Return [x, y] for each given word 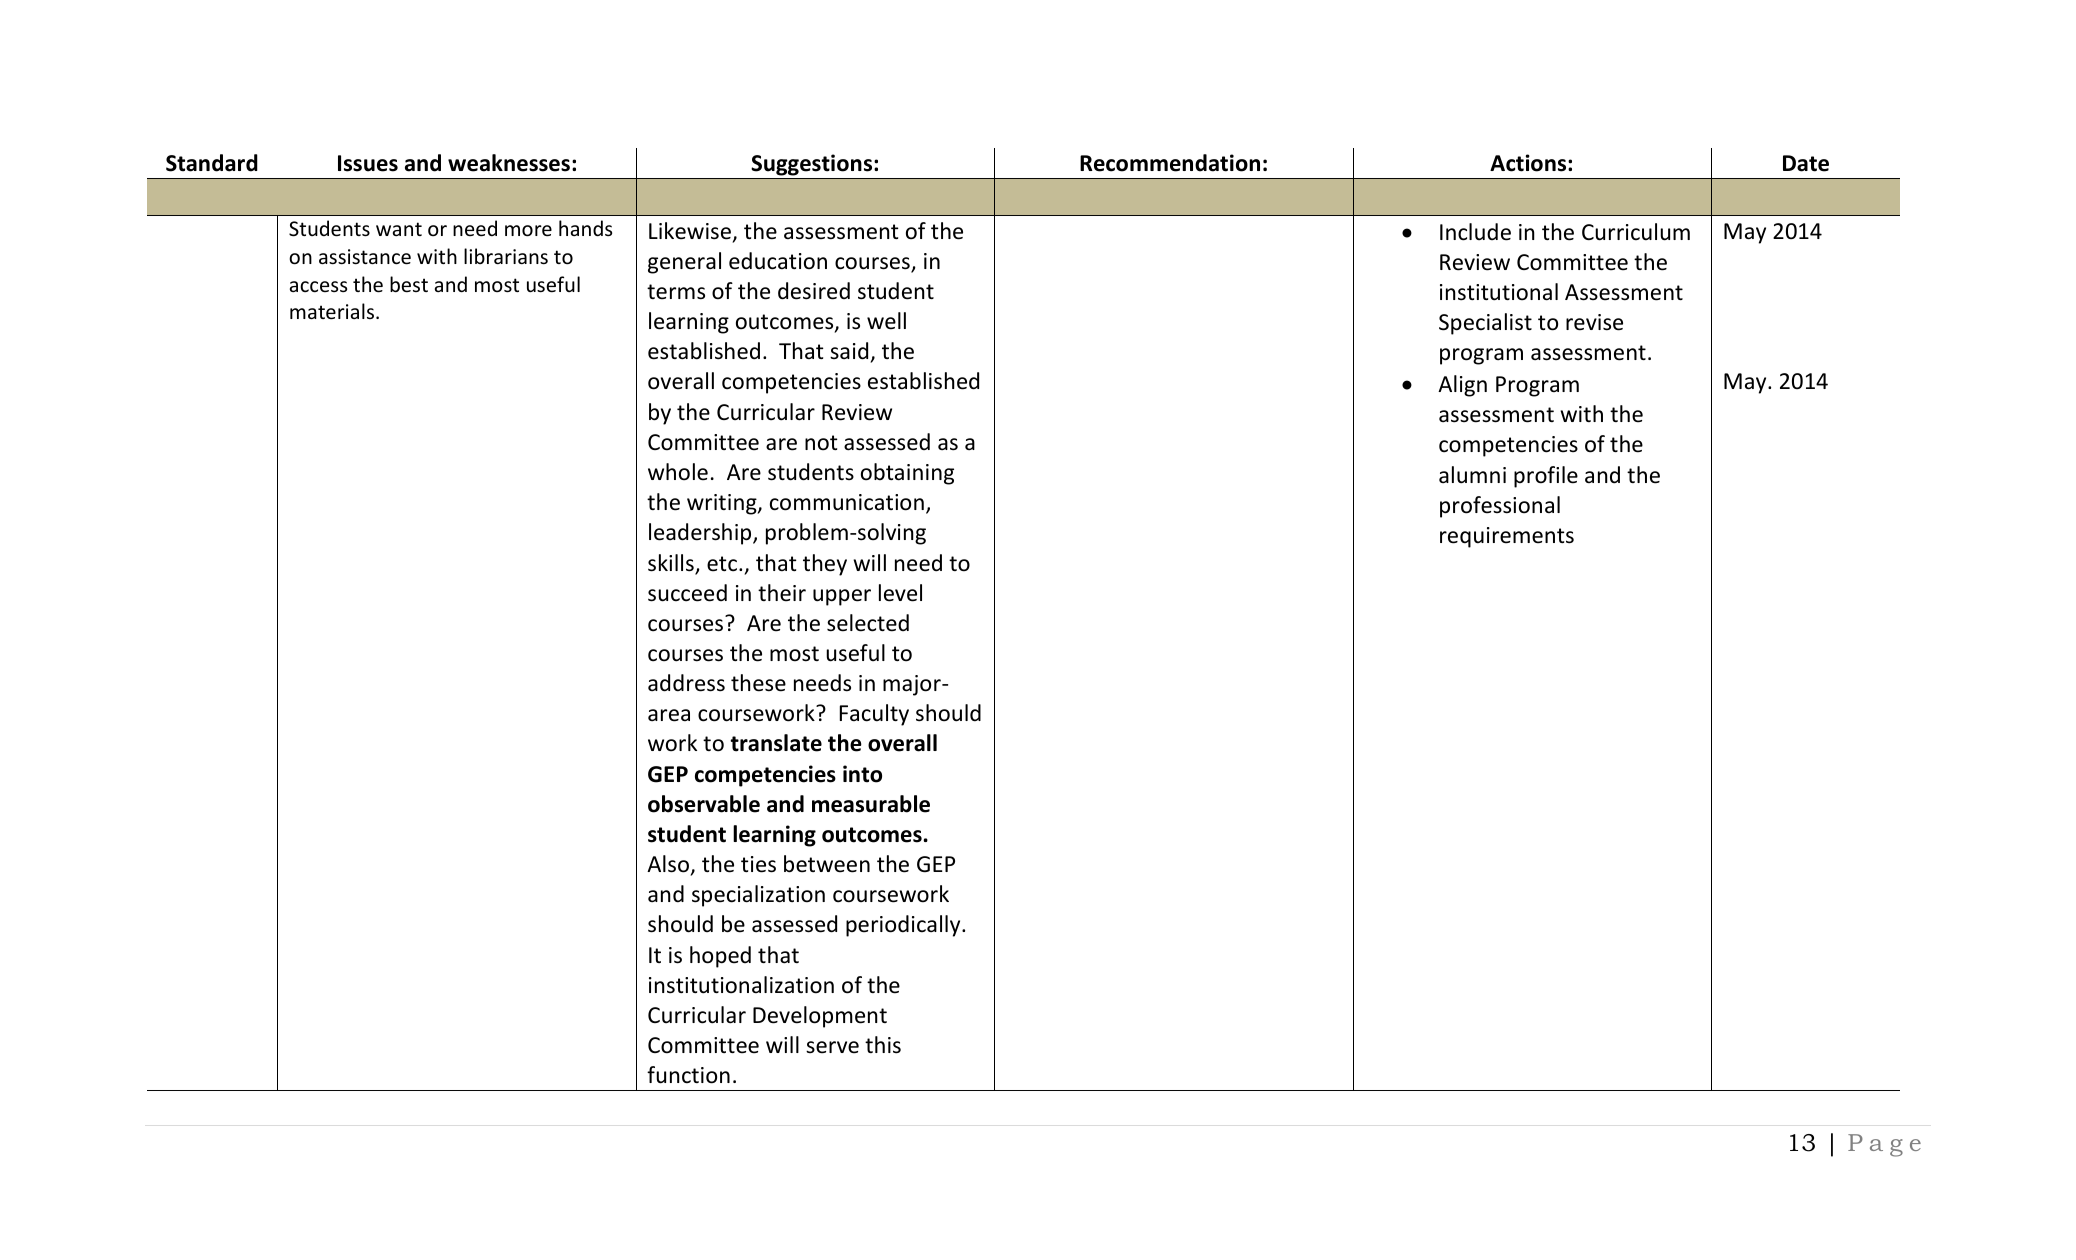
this [883, 1045]
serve [832, 1047]
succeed [687, 593]
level [900, 593]
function [688, 1075]
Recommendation [1170, 163]
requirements [1507, 537]
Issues [368, 163]
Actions [1529, 163]
